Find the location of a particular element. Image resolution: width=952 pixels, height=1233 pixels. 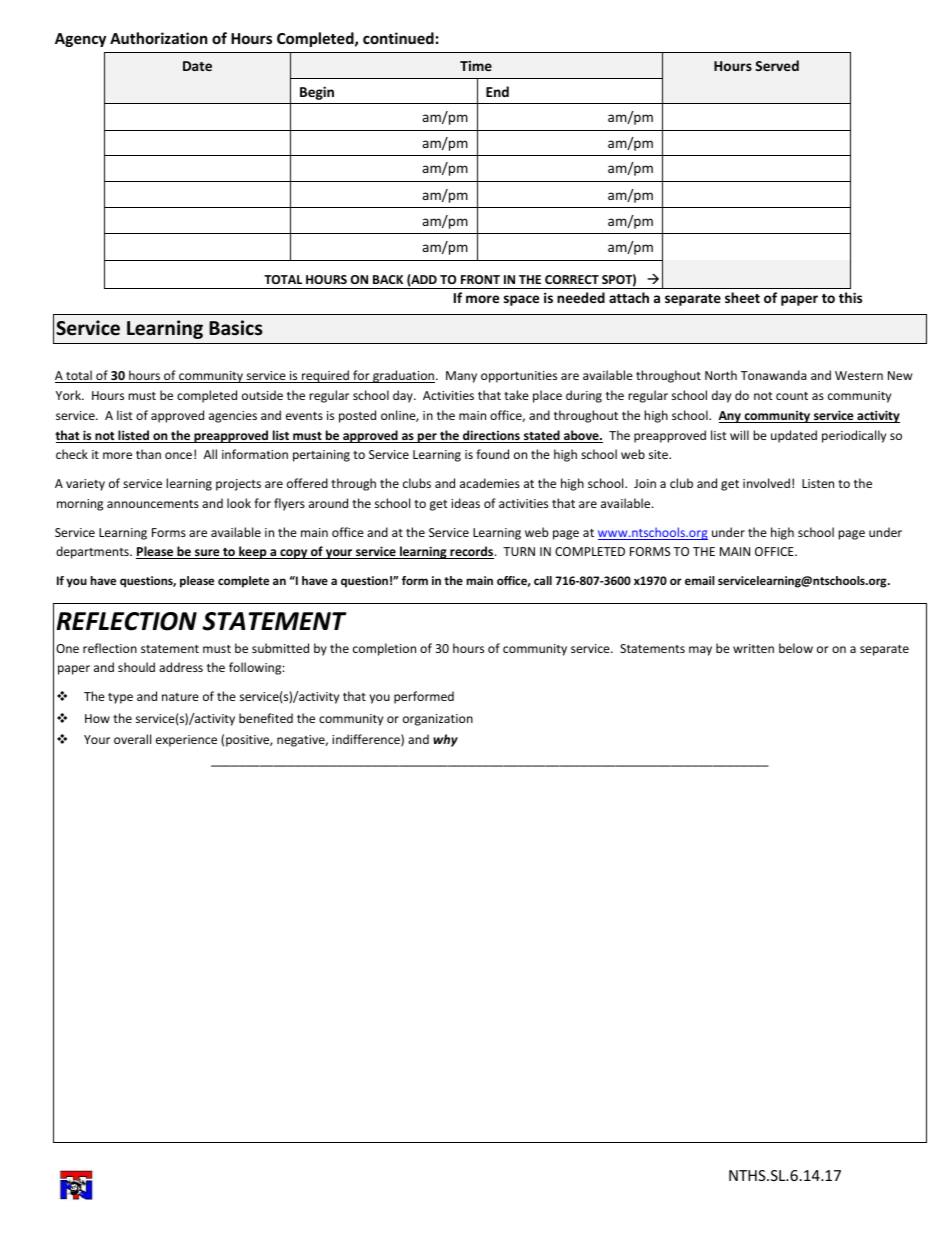

Basics is located at coordinates (236, 328).
